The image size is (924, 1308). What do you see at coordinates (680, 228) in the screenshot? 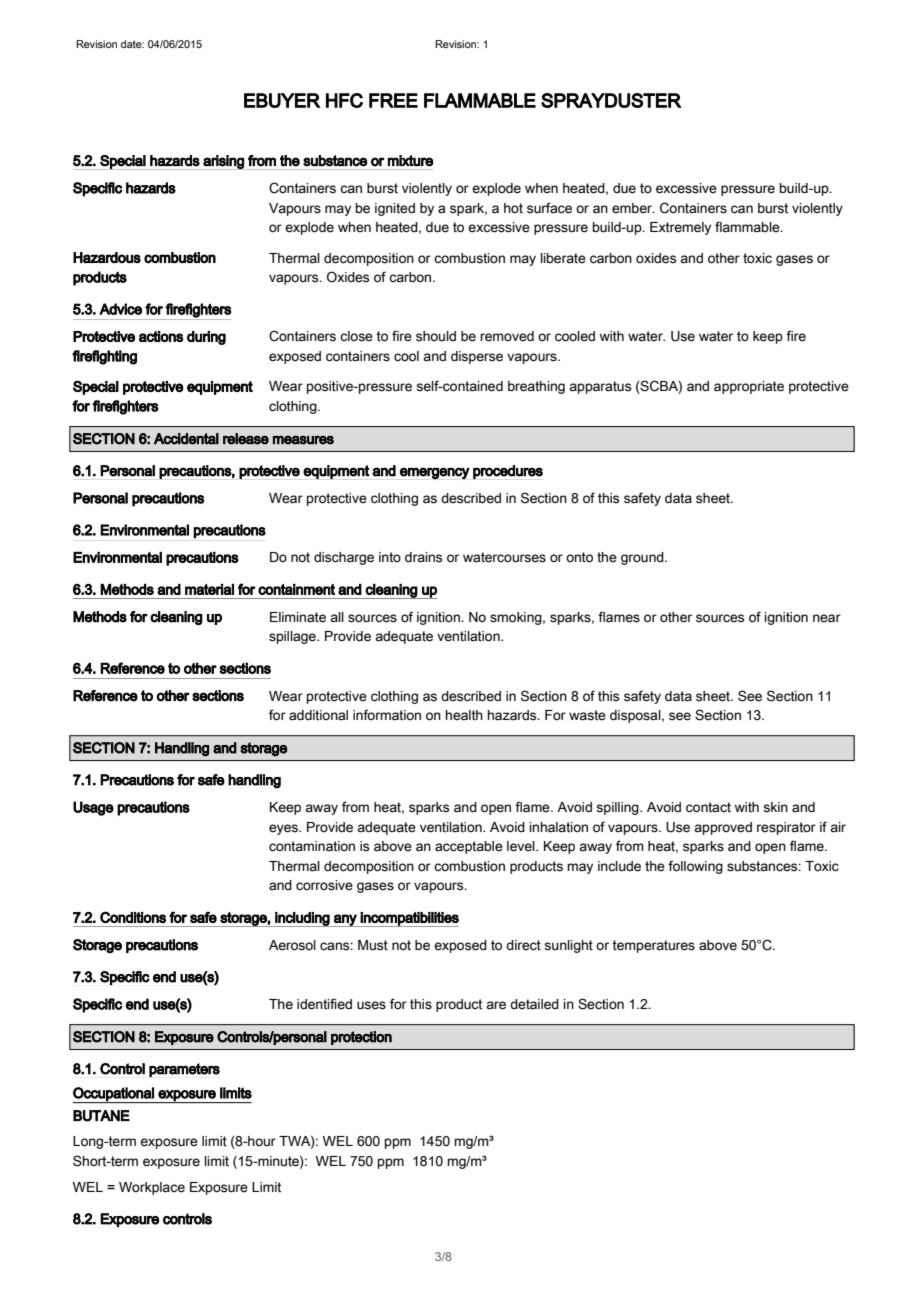
I see `Extremely` at bounding box center [680, 228].
